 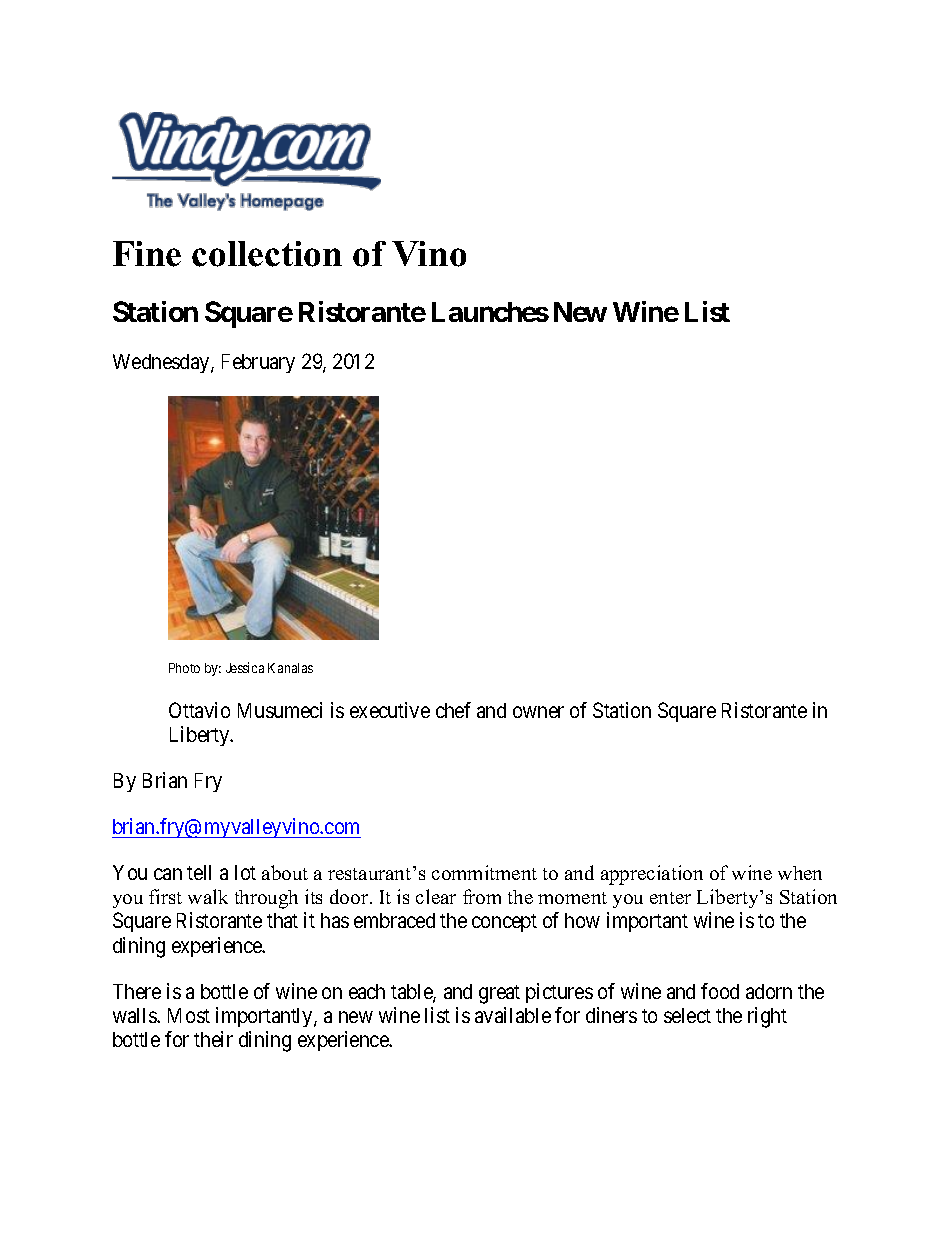 What do you see at coordinates (538, 712) in the screenshot?
I see `owner` at bounding box center [538, 712].
